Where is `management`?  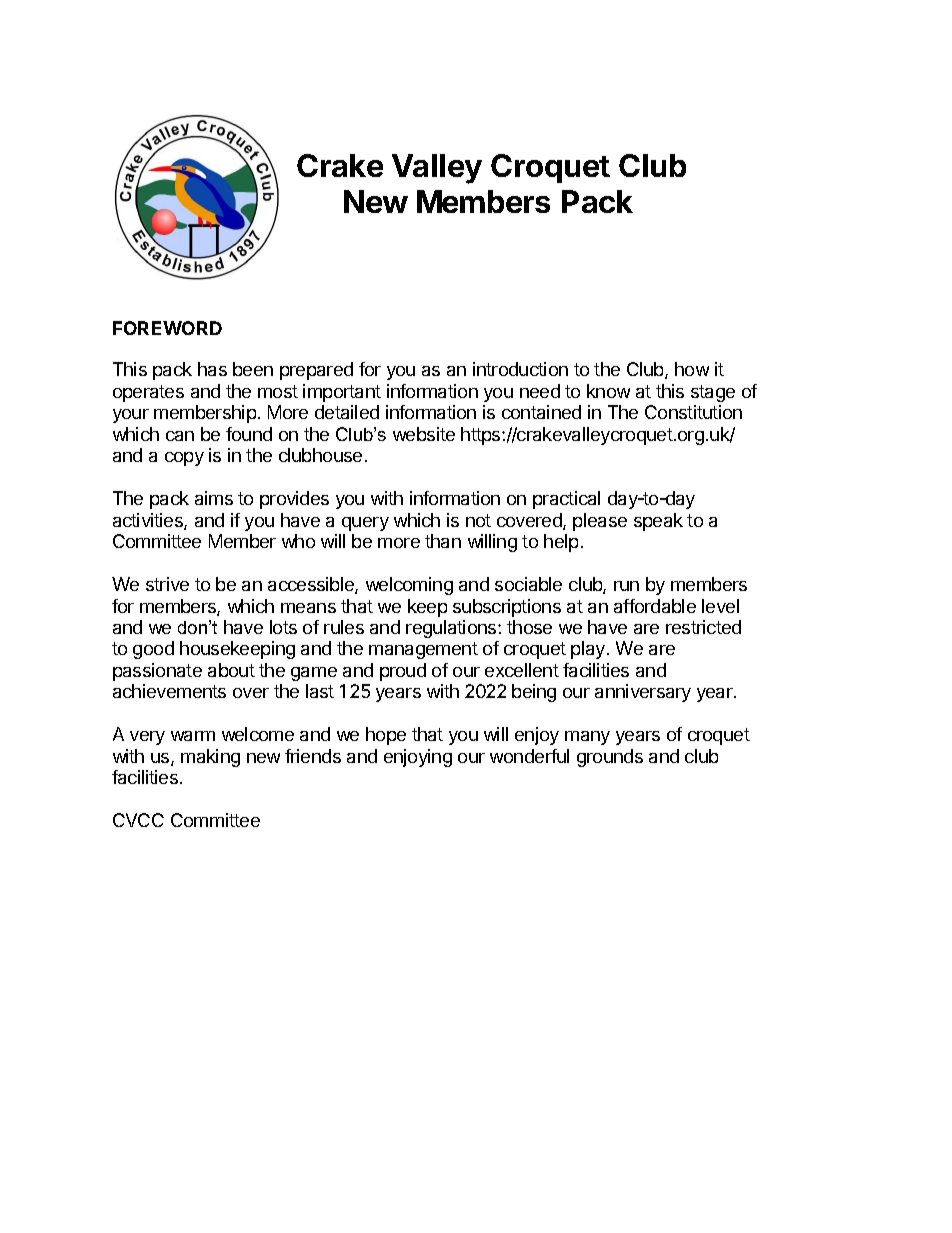 management is located at coordinates (423, 650).
